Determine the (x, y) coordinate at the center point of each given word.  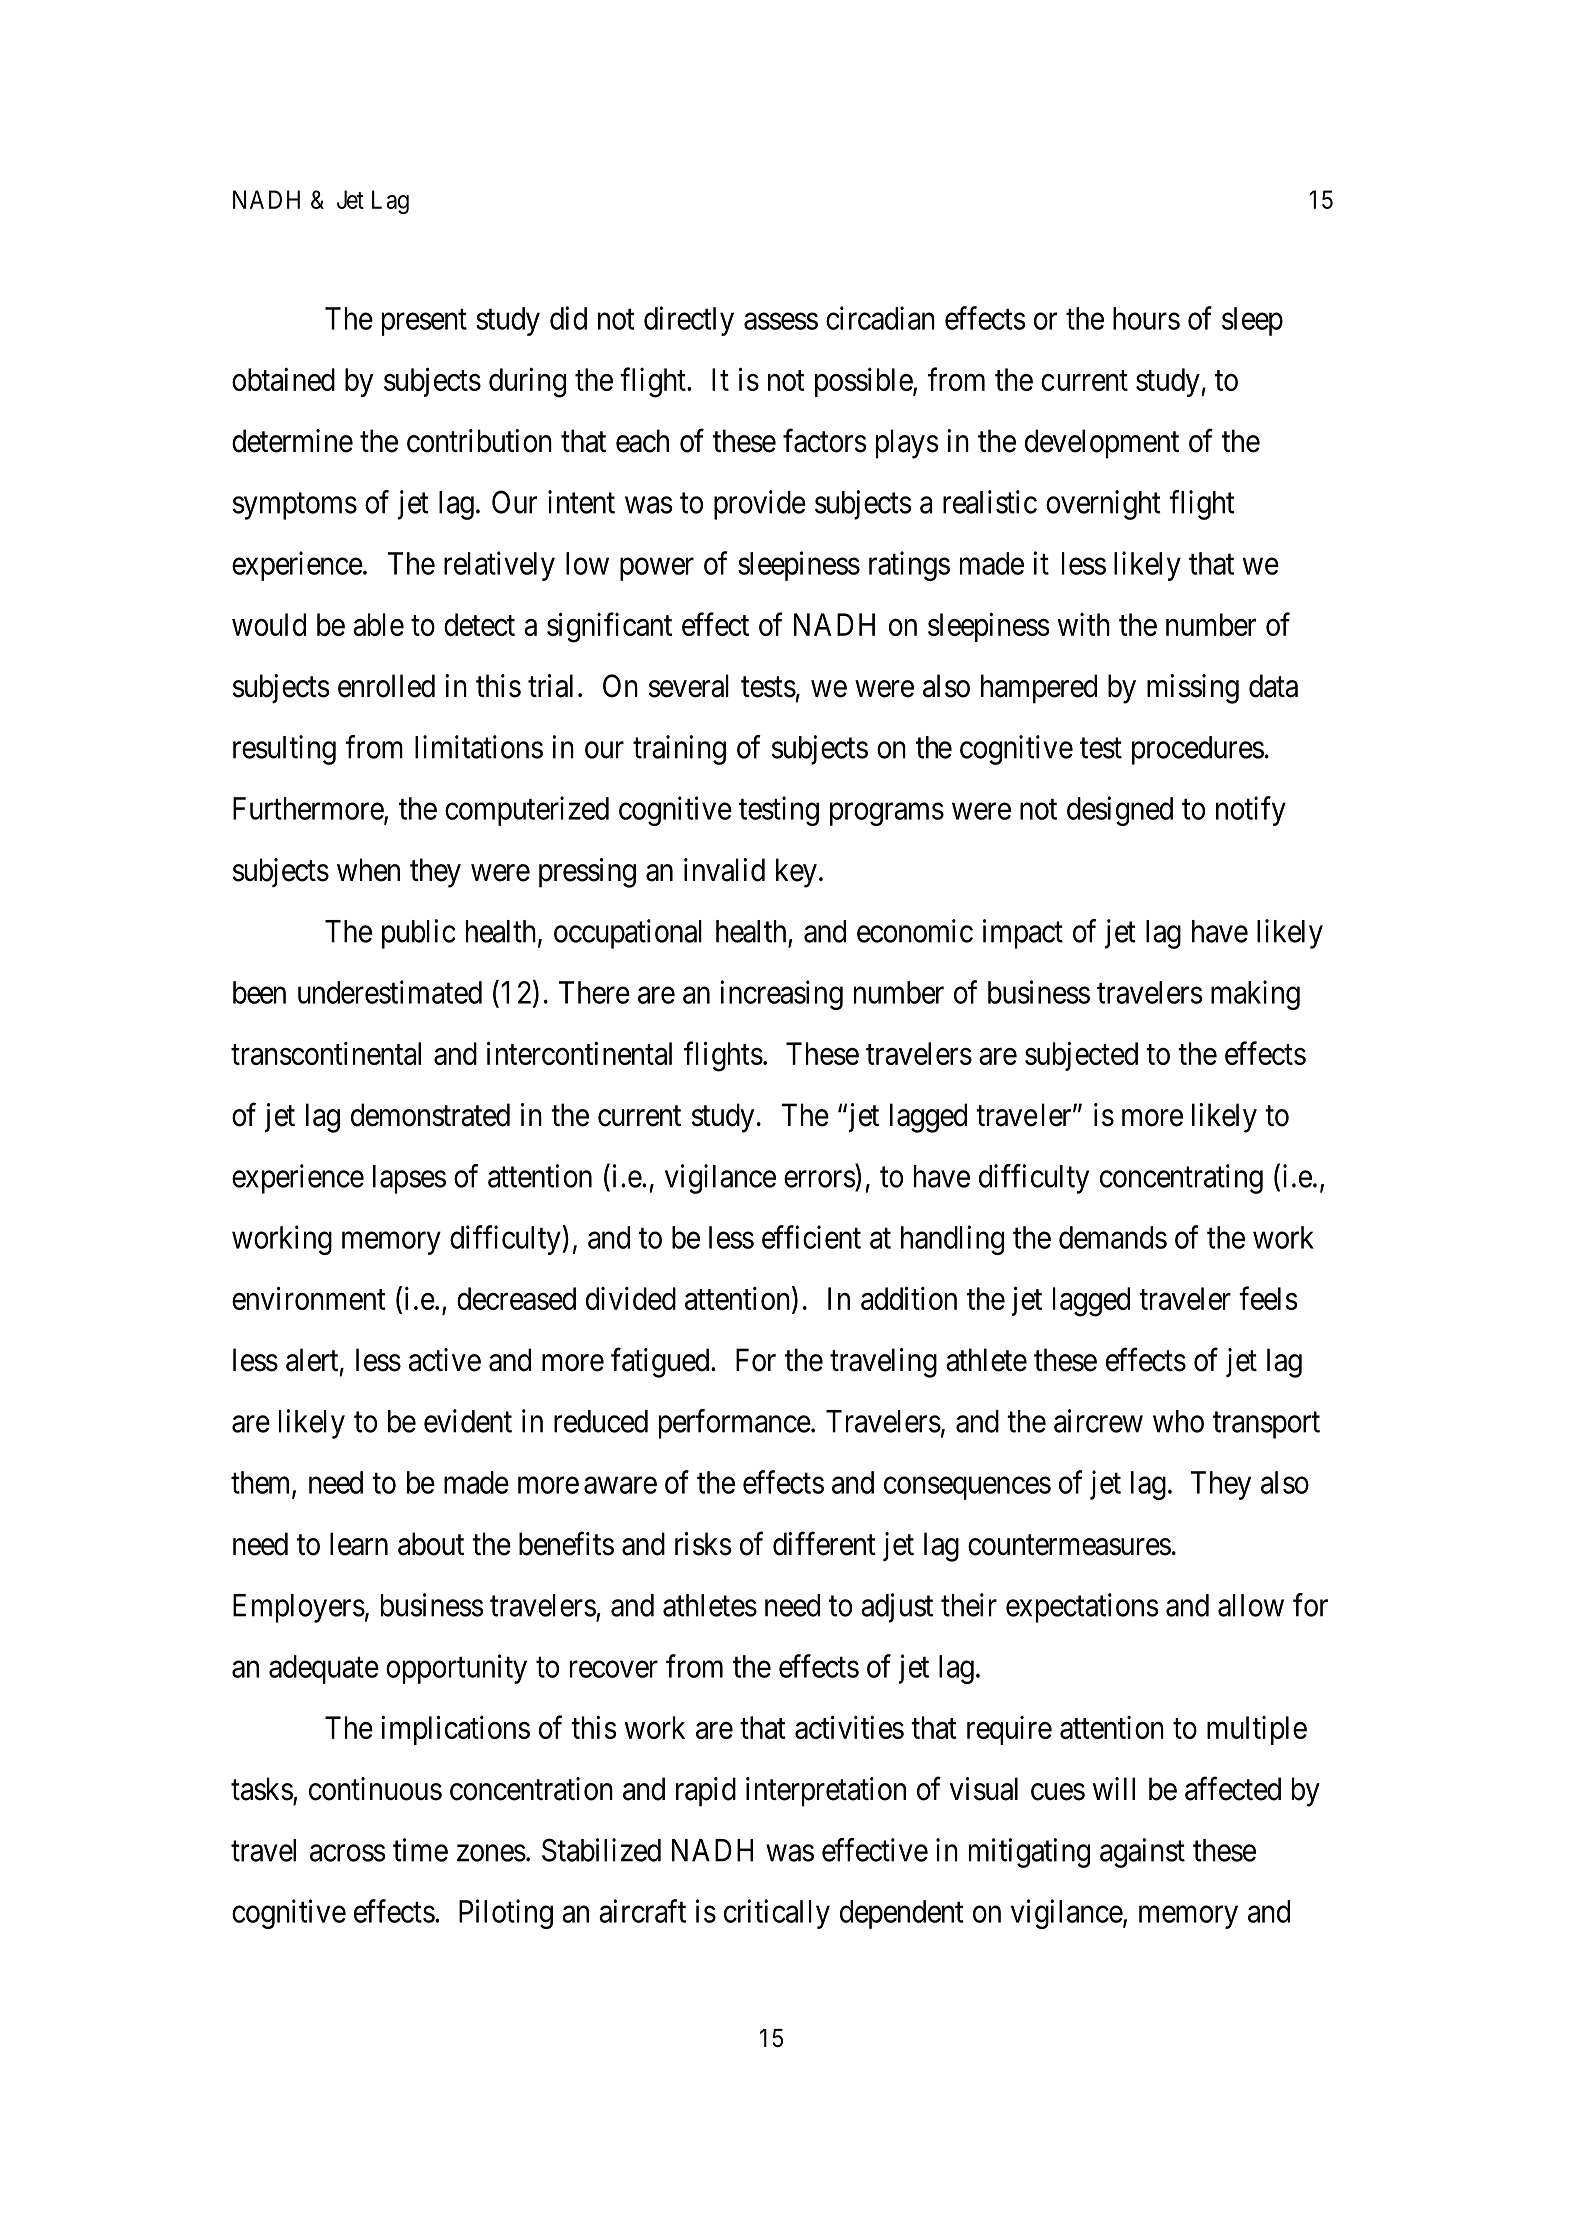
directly (689, 321)
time (420, 1850)
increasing (781, 995)
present (424, 322)
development (1102, 444)
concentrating (1181, 1179)
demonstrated (430, 1115)
